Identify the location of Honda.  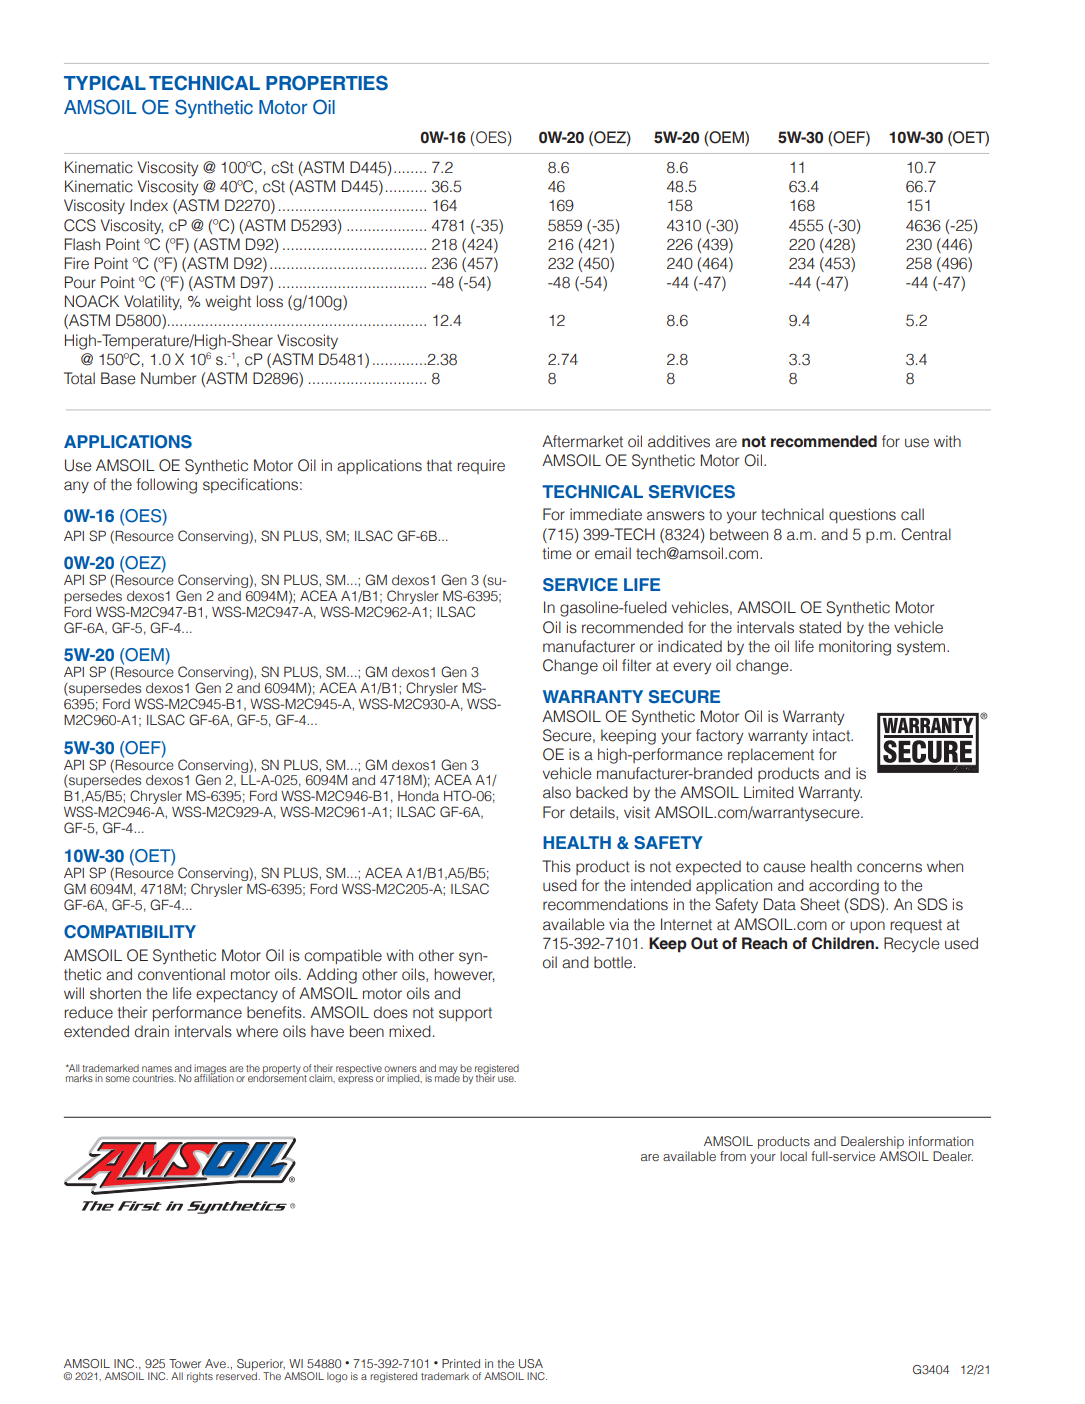
(418, 796).
